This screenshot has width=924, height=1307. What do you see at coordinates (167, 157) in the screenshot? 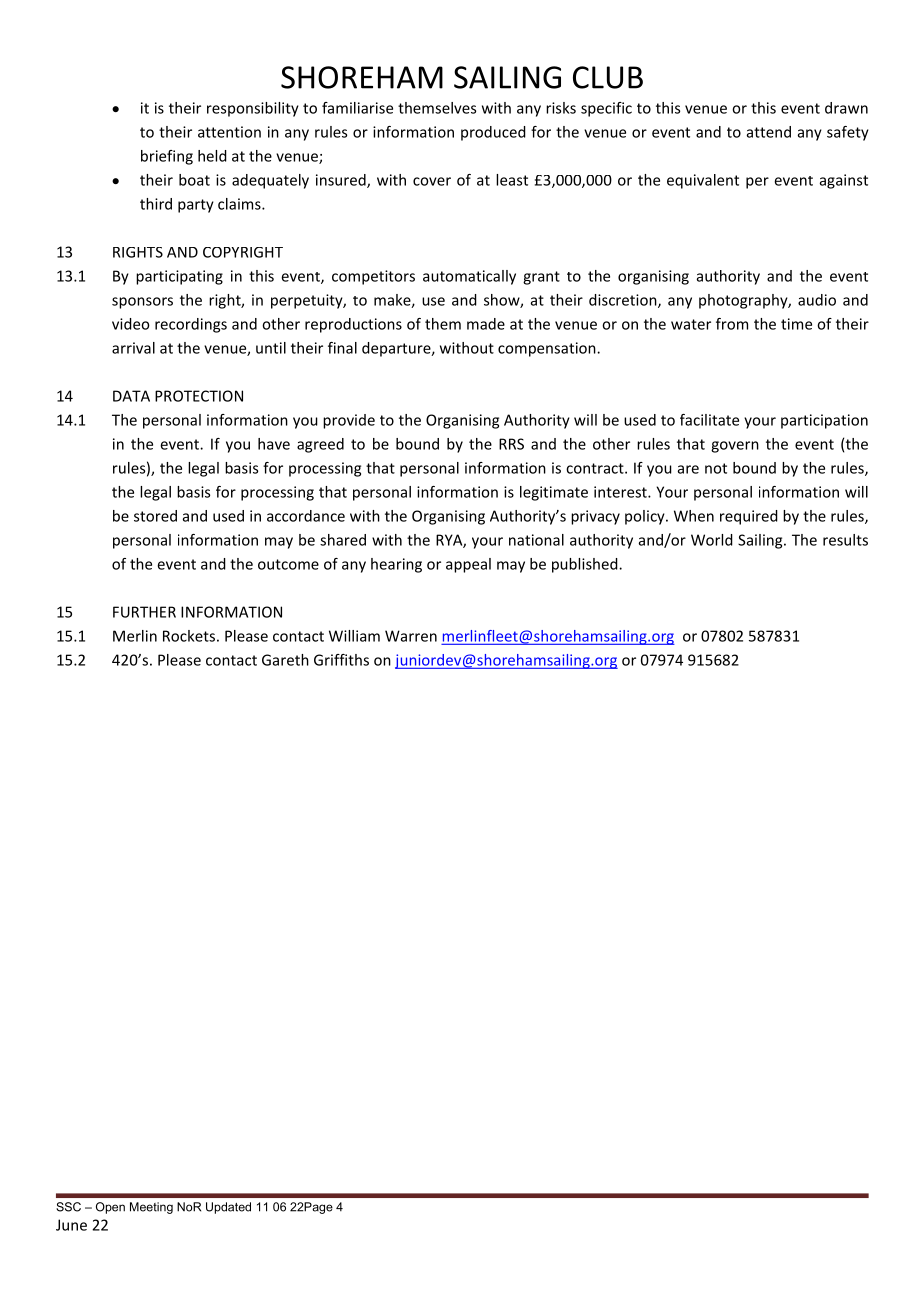
I see `briefing` at bounding box center [167, 157].
